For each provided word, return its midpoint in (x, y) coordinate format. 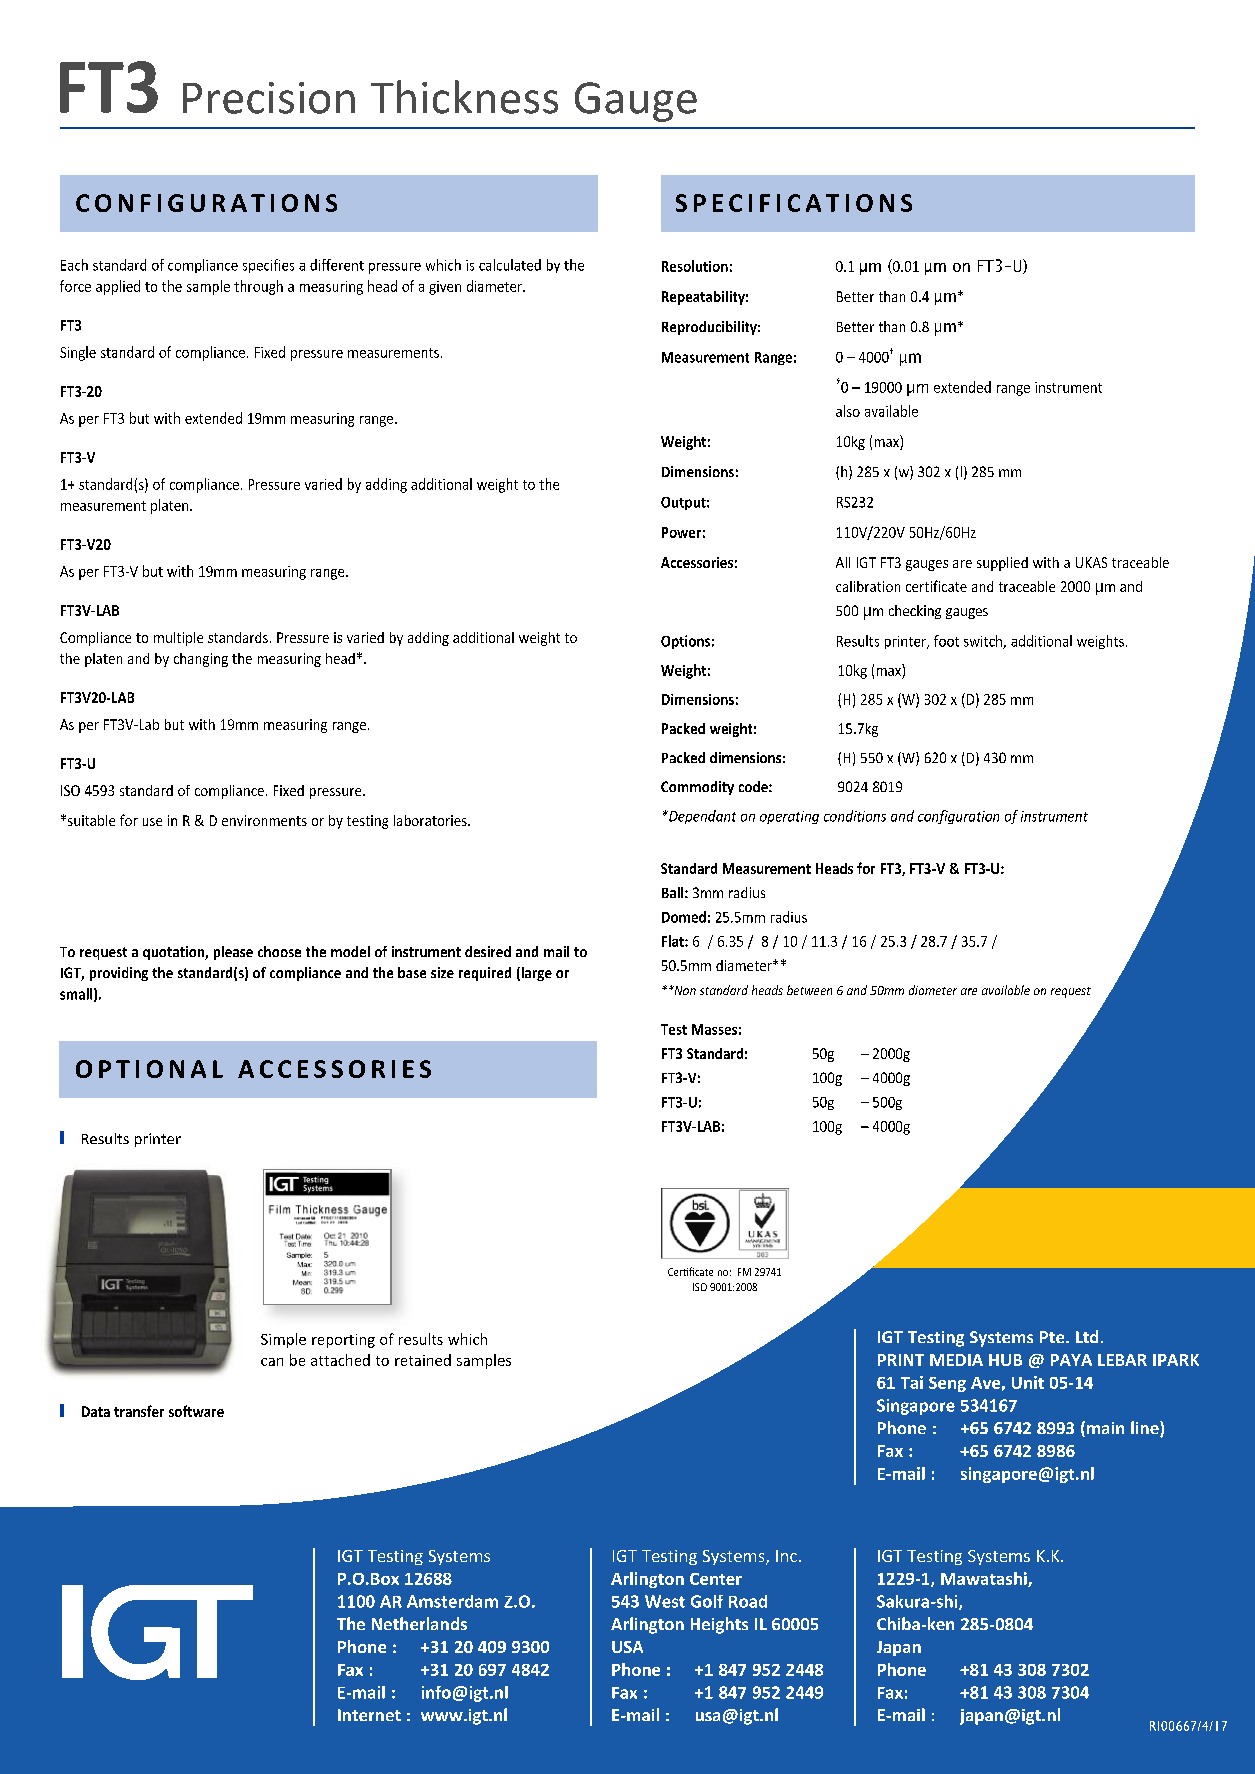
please (233, 953)
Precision (269, 98)
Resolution (695, 266)
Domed (684, 917)
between (809, 990)
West (665, 1601)
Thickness (464, 97)
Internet (369, 1715)
